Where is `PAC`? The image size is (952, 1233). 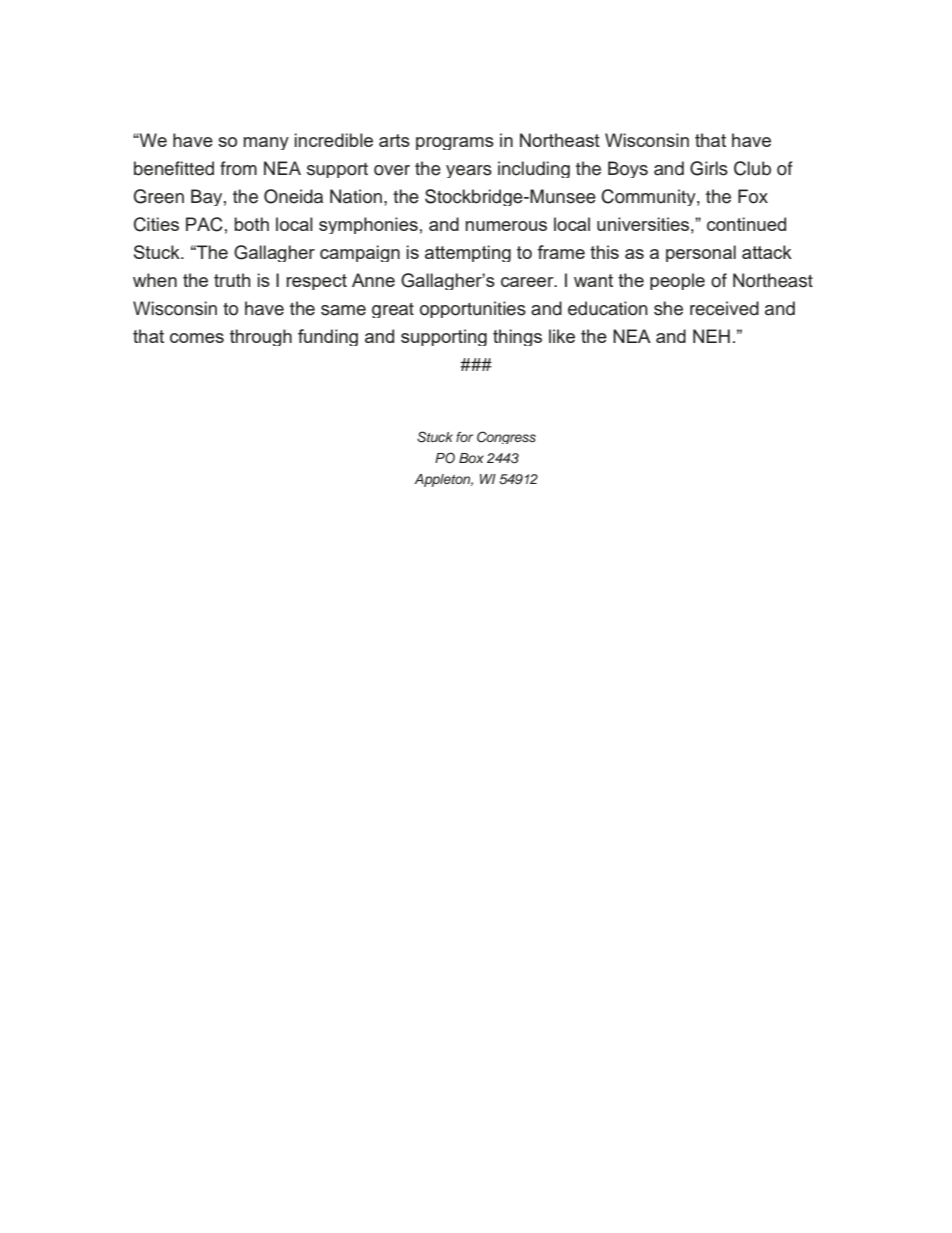 PAC is located at coordinates (204, 224).
